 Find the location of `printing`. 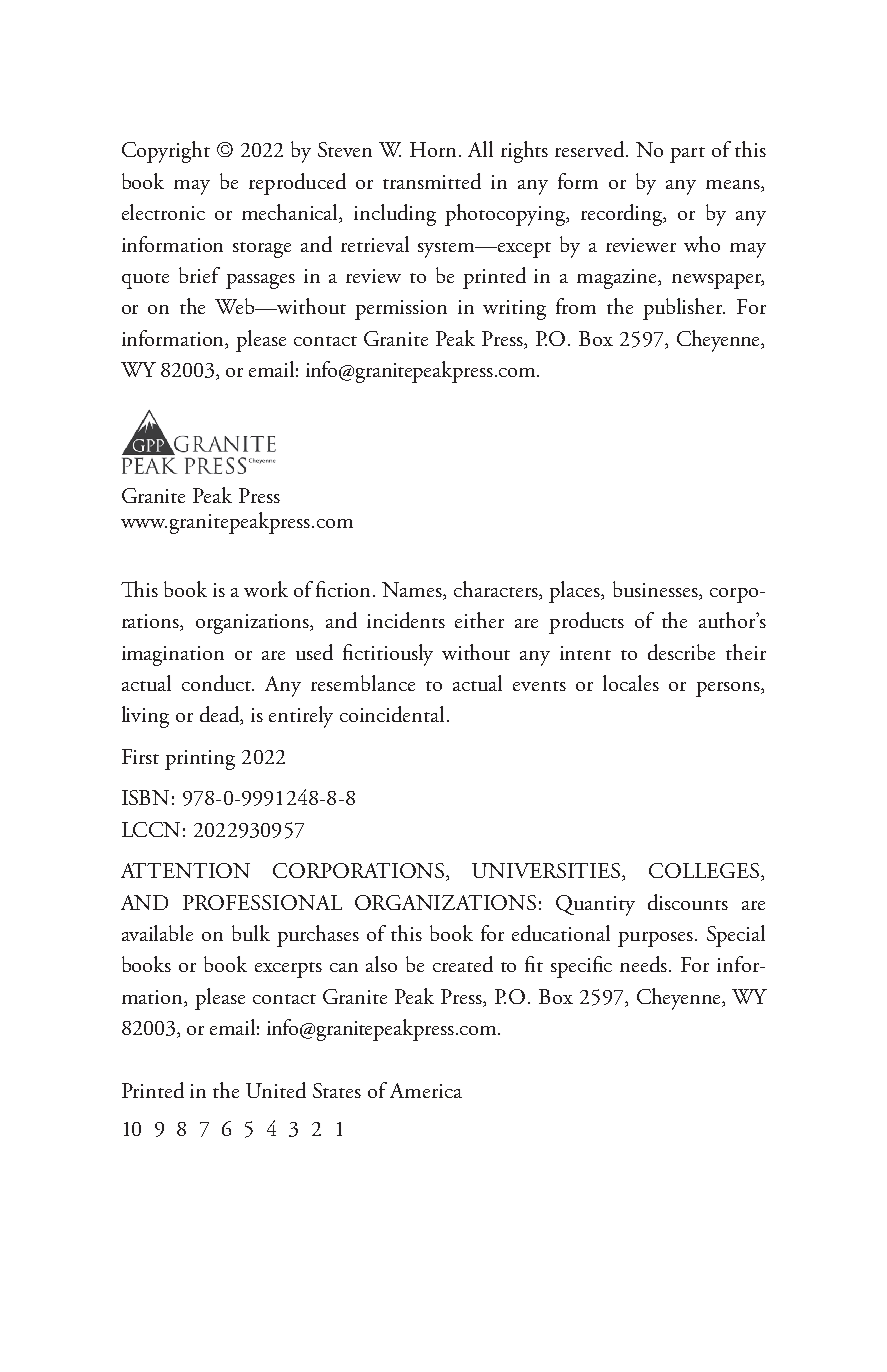

printing is located at coordinates (200, 760).
